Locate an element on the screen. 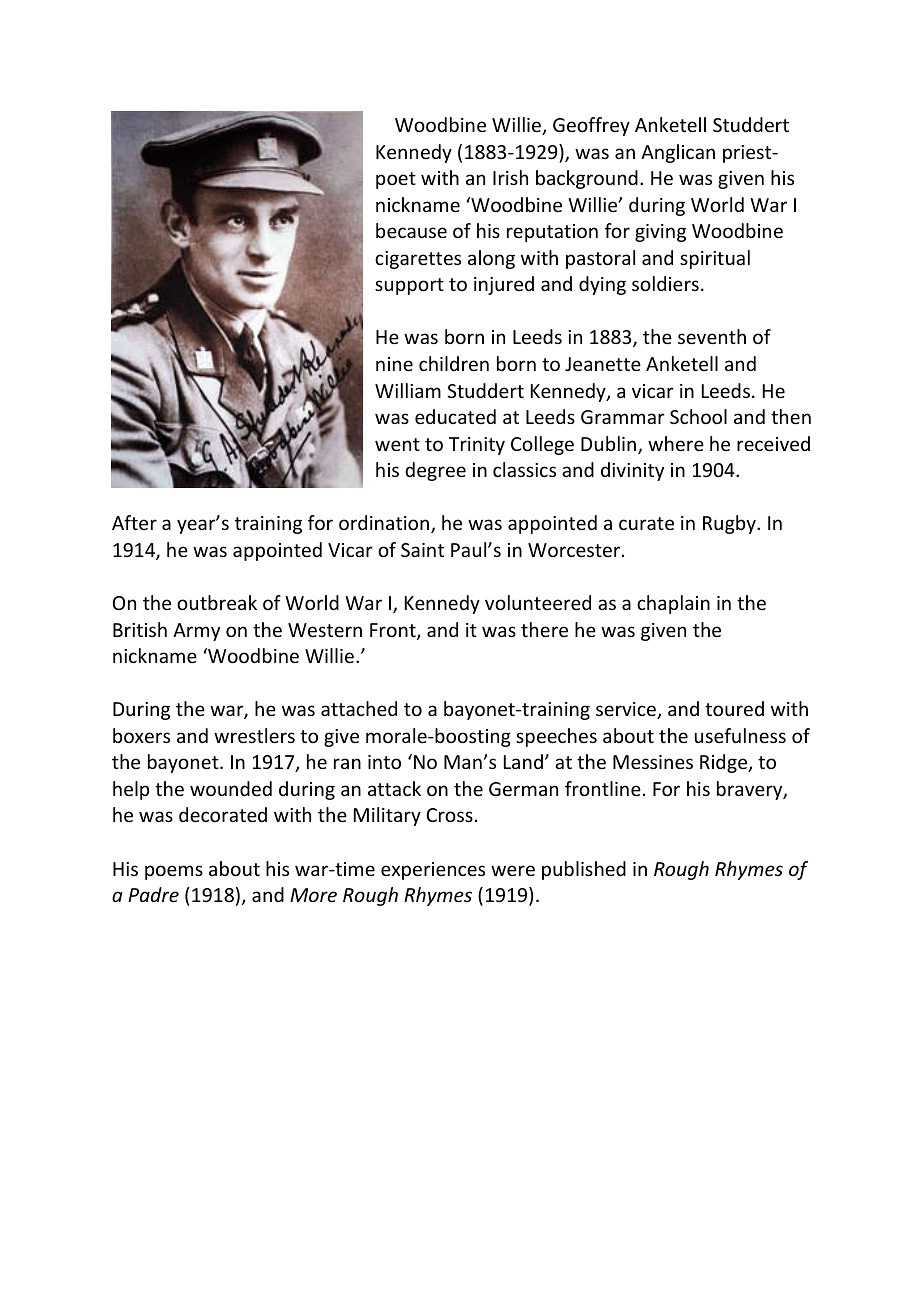  chaplain is located at coordinates (673, 604).
